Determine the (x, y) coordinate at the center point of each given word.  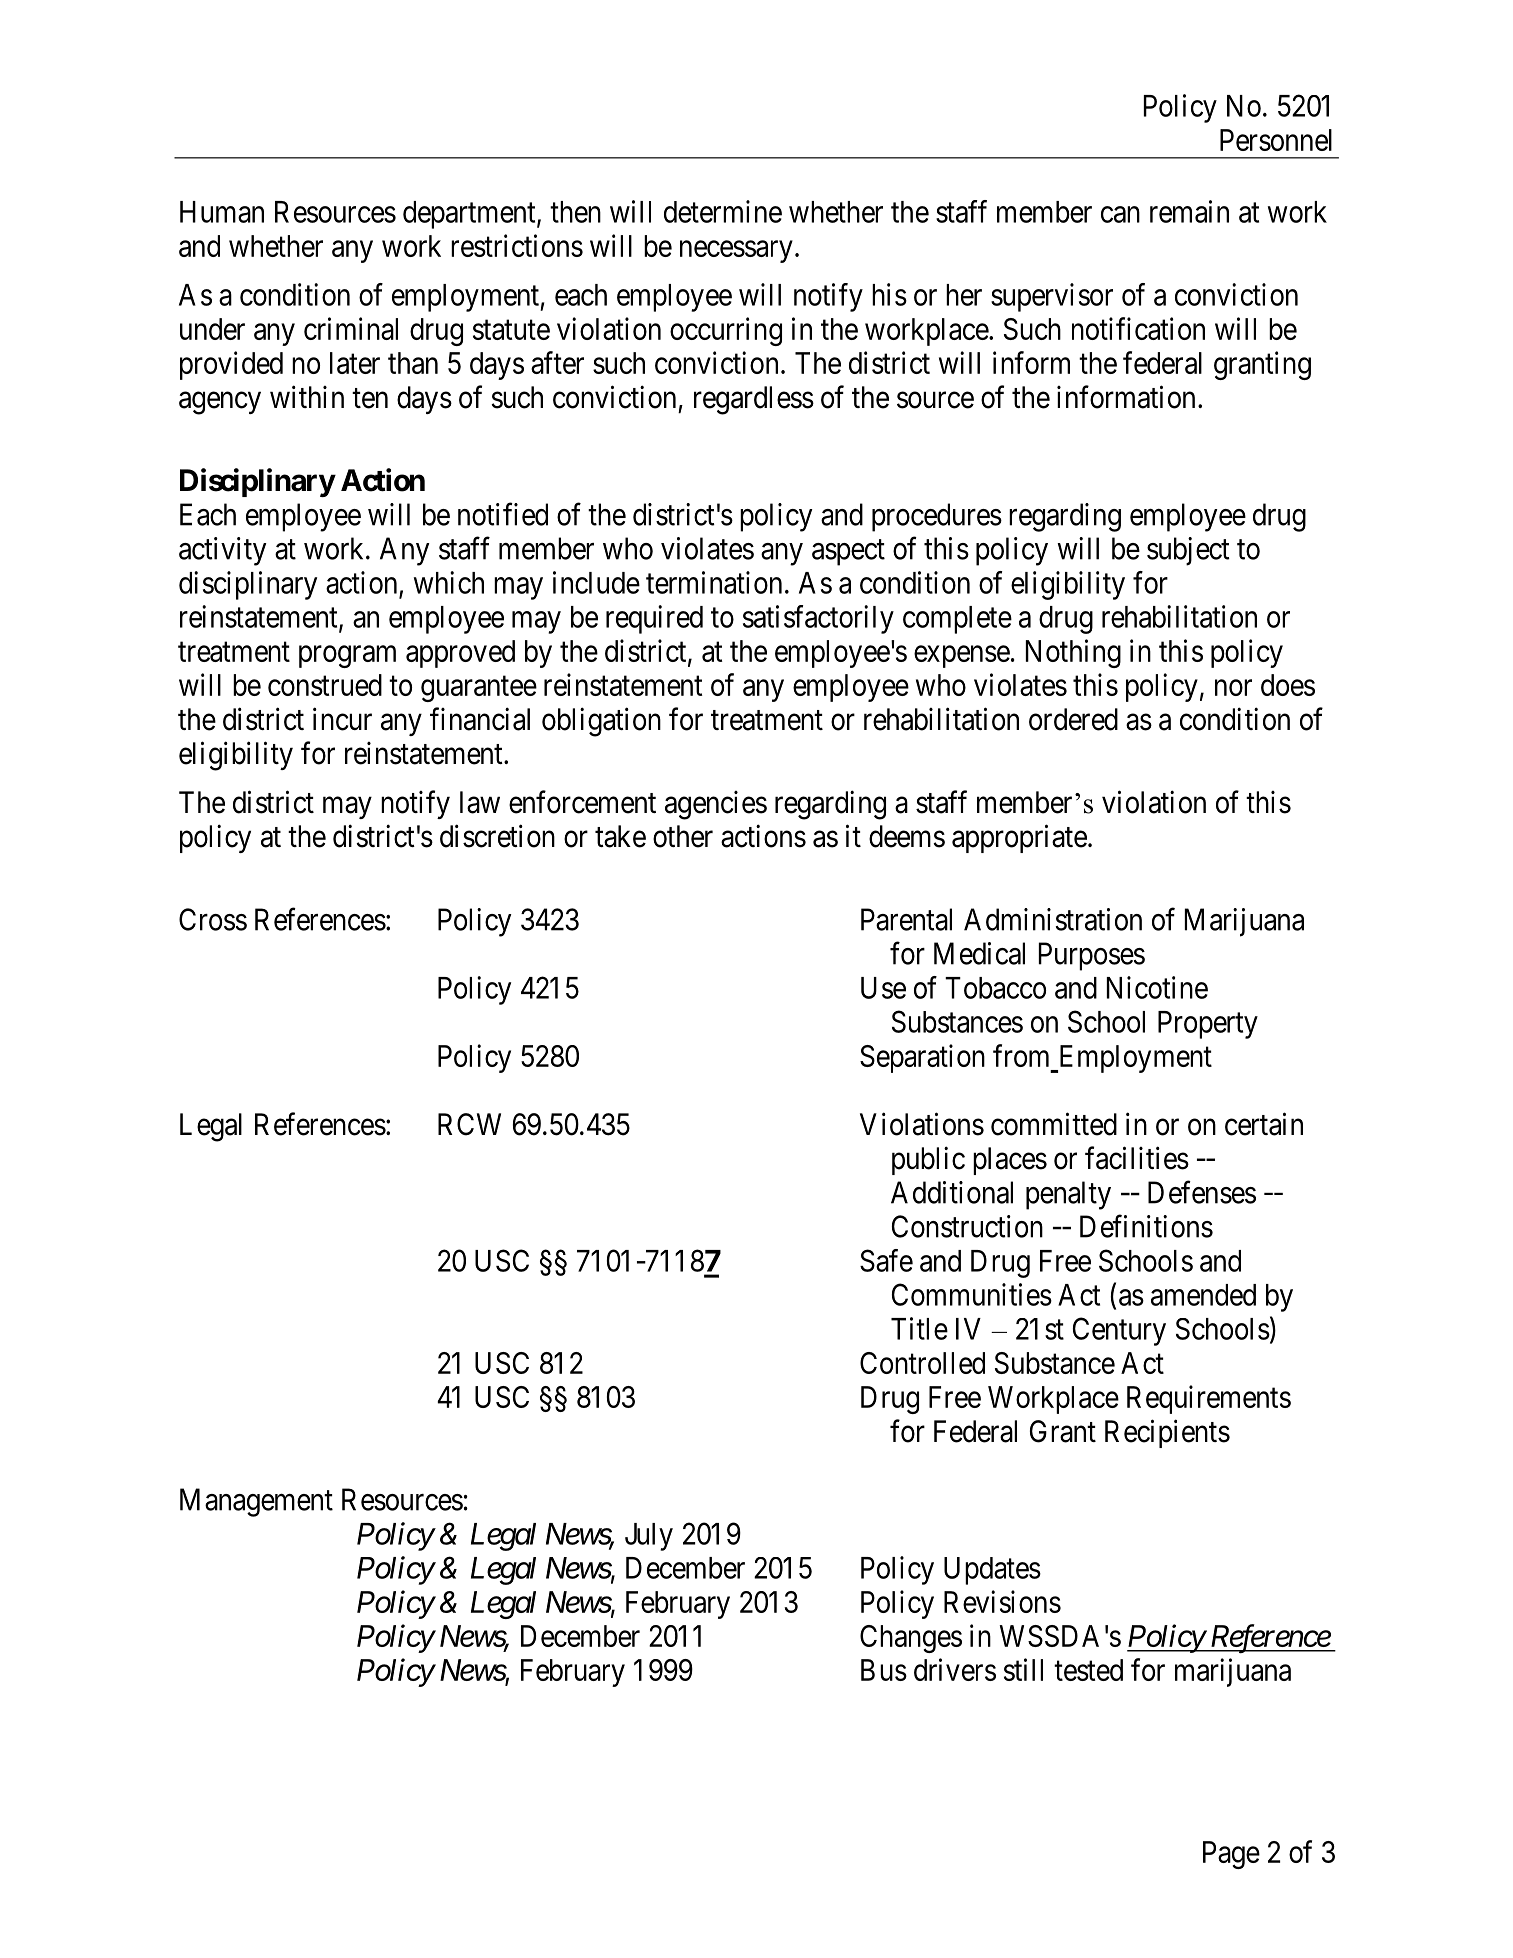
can (1120, 214)
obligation (601, 722)
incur (342, 719)
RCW (469, 1124)
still (1023, 1669)
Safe (886, 1260)
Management (256, 1502)
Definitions (1146, 1226)
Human (222, 212)
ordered (1073, 719)
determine (723, 211)
